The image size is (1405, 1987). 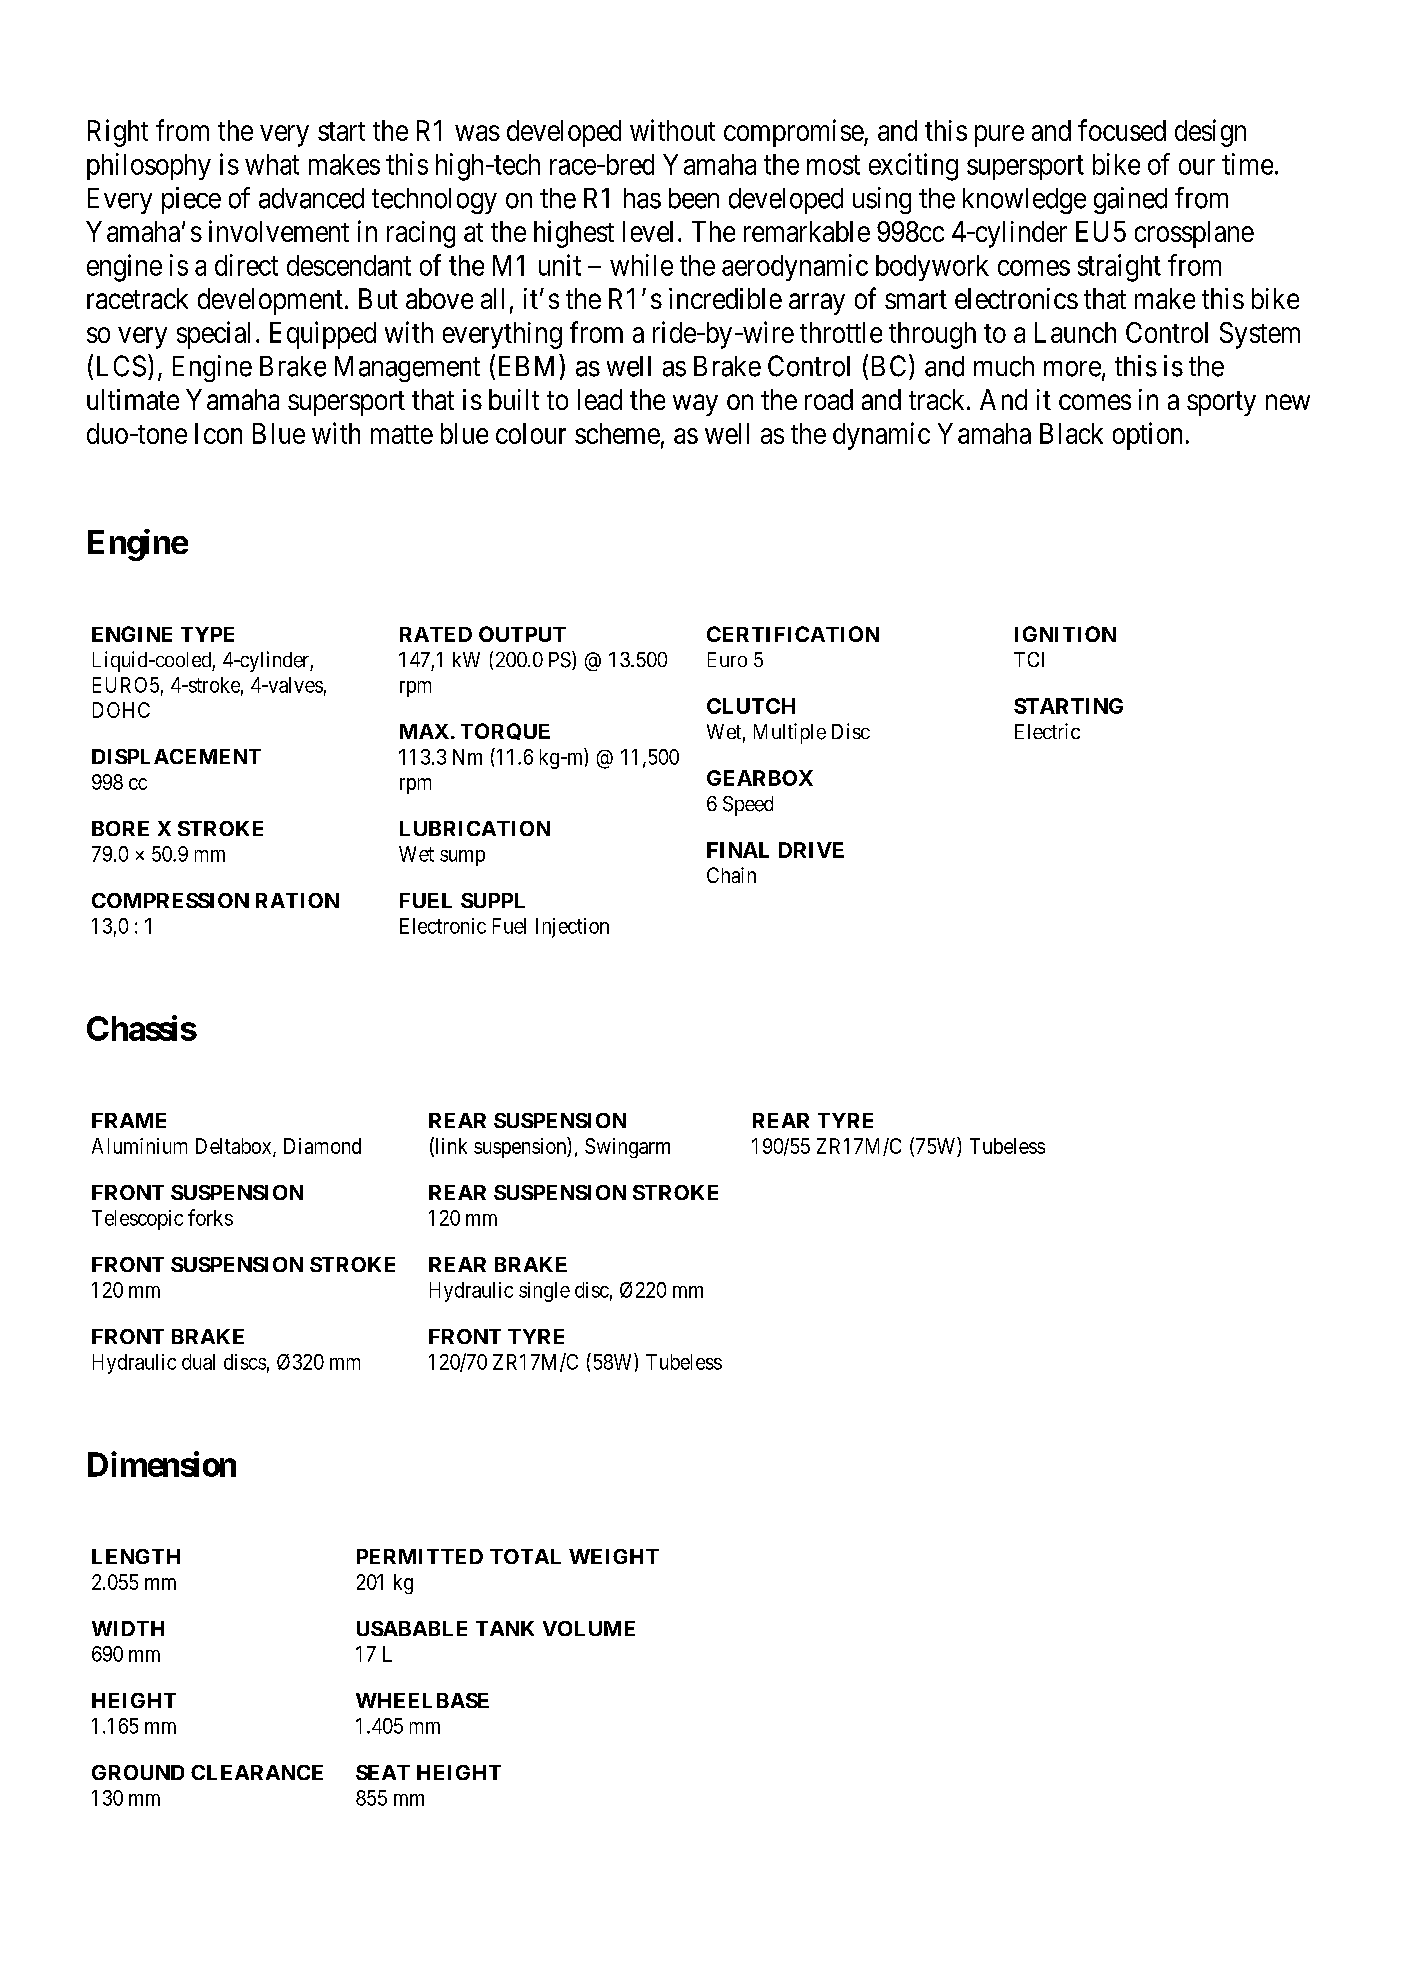 I want to click on Electric, so click(x=1047, y=731).
